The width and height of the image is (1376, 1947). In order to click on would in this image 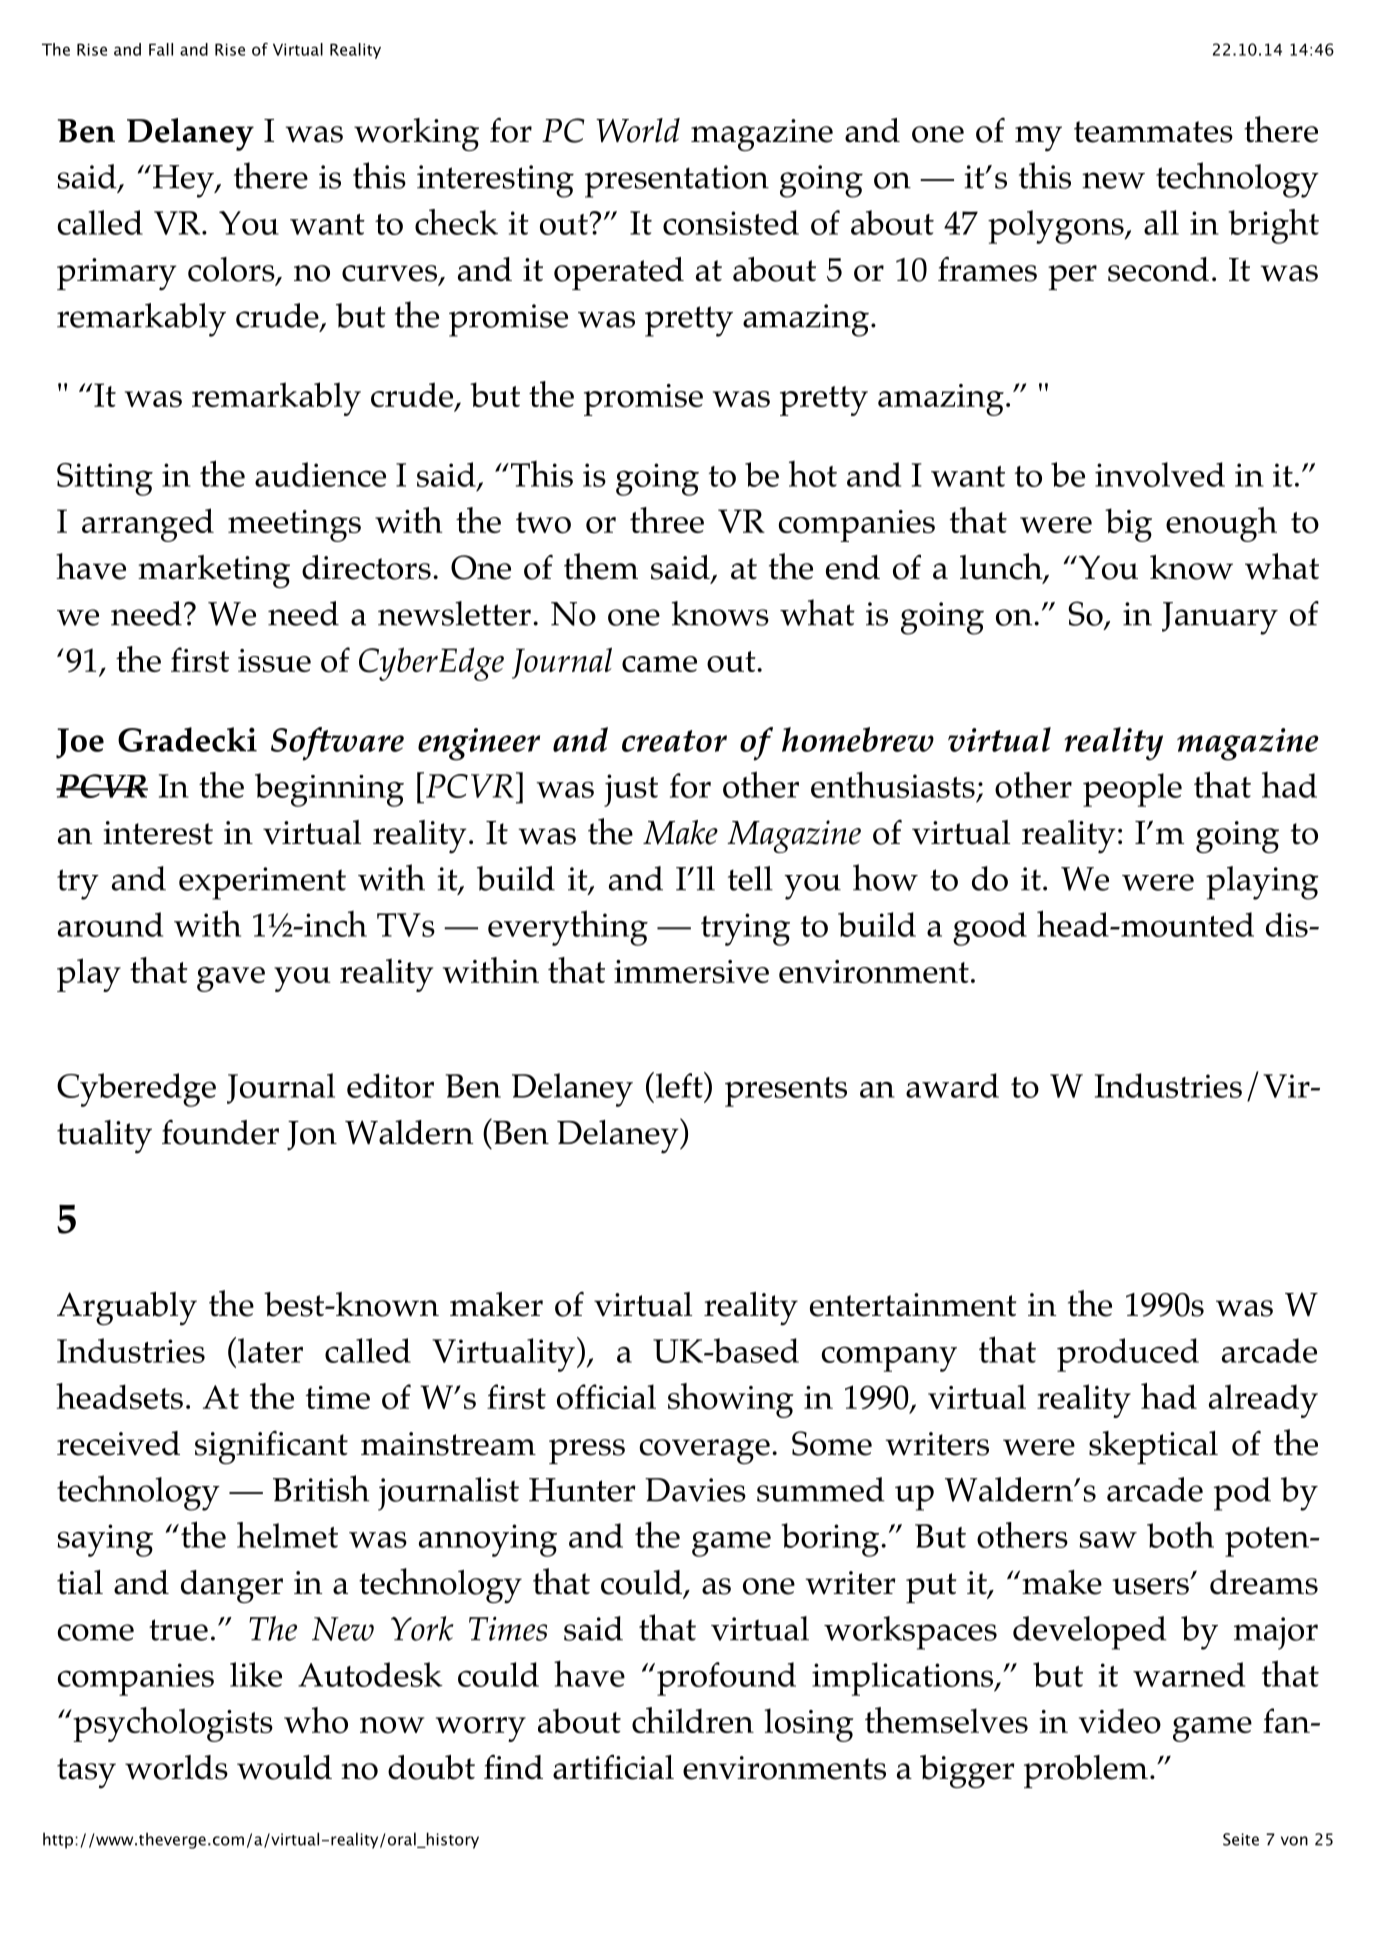, I will do `click(284, 1767)`.
